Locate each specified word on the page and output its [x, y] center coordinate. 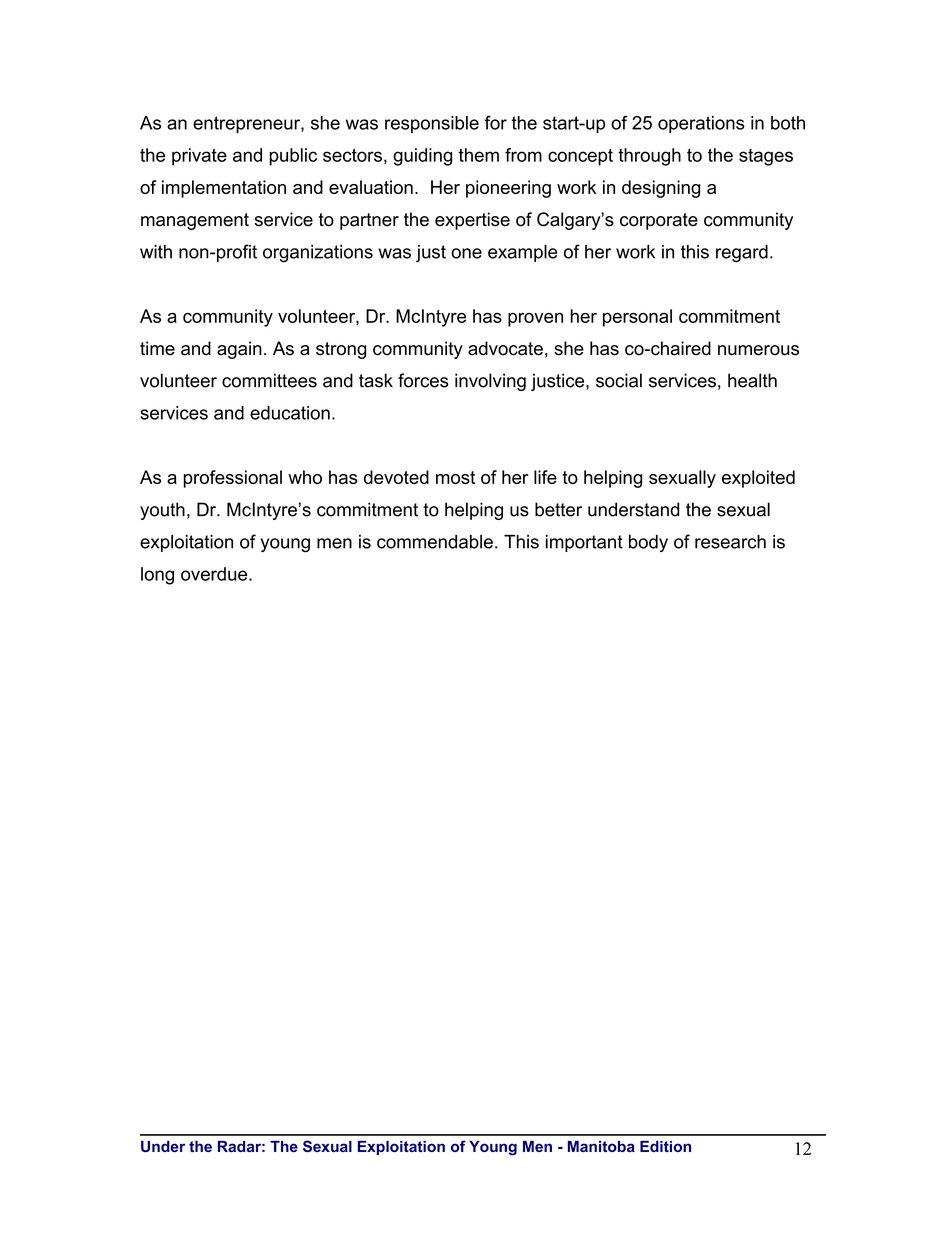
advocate [505, 348]
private [199, 157]
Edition [665, 1146]
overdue [215, 574]
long [157, 576]
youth [162, 511]
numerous [758, 350]
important [584, 543]
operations [701, 124]
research [730, 542]
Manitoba [601, 1146]
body [648, 543]
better [558, 509]
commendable [435, 542]
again [239, 350]
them [478, 155]
